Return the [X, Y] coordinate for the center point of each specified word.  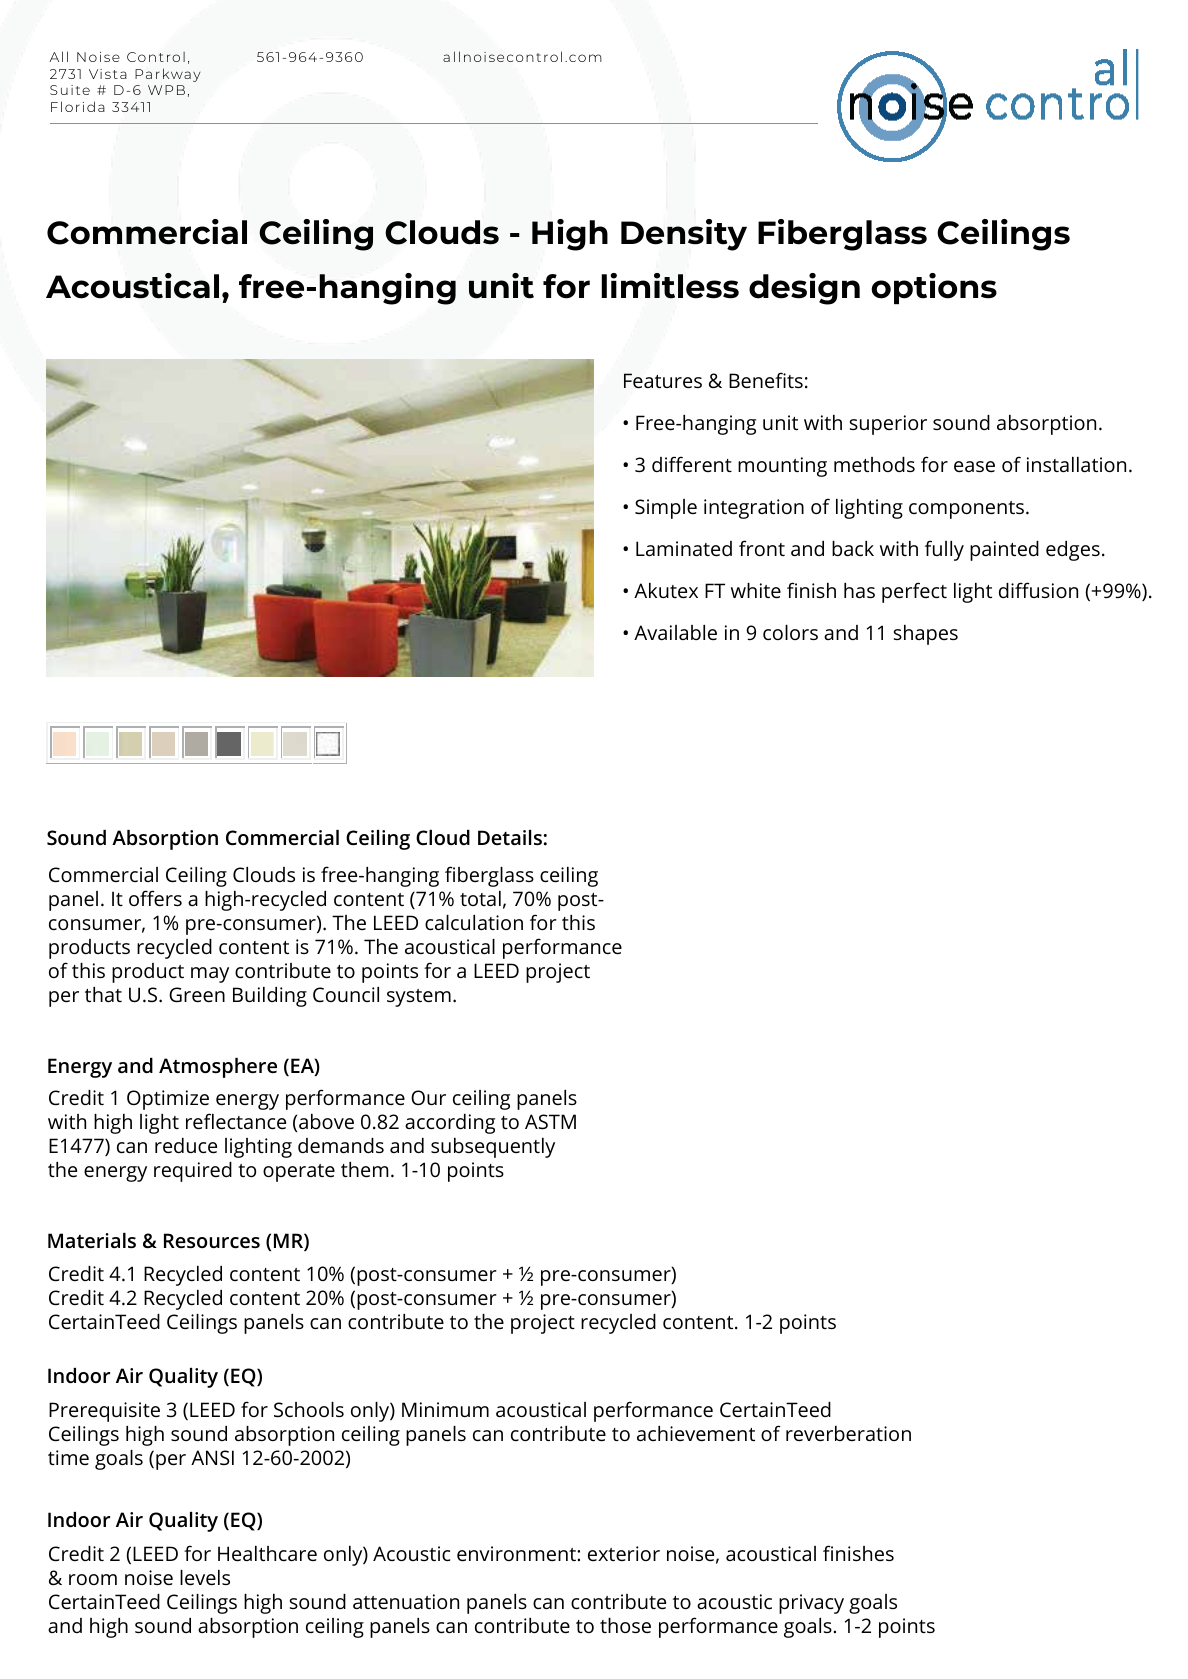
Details [510, 837]
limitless [670, 286]
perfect [914, 592]
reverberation [848, 1433]
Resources [212, 1240]
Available [675, 632]
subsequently [493, 1148]
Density [684, 235]
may [210, 975]
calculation [474, 922]
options [934, 288]
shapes [926, 635]
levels [205, 1577]
